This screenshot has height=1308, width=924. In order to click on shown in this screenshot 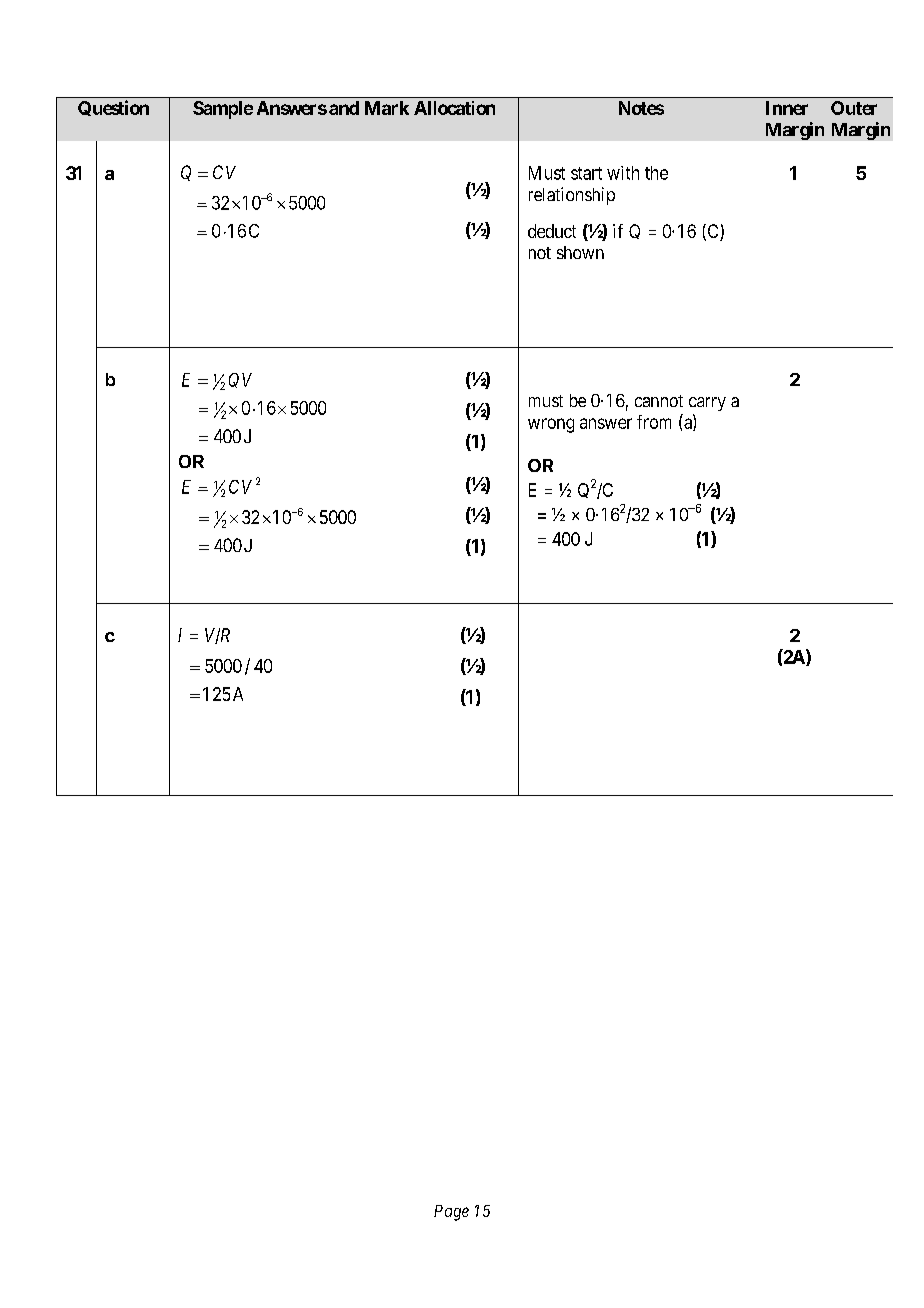, I will do `click(580, 252)`.
